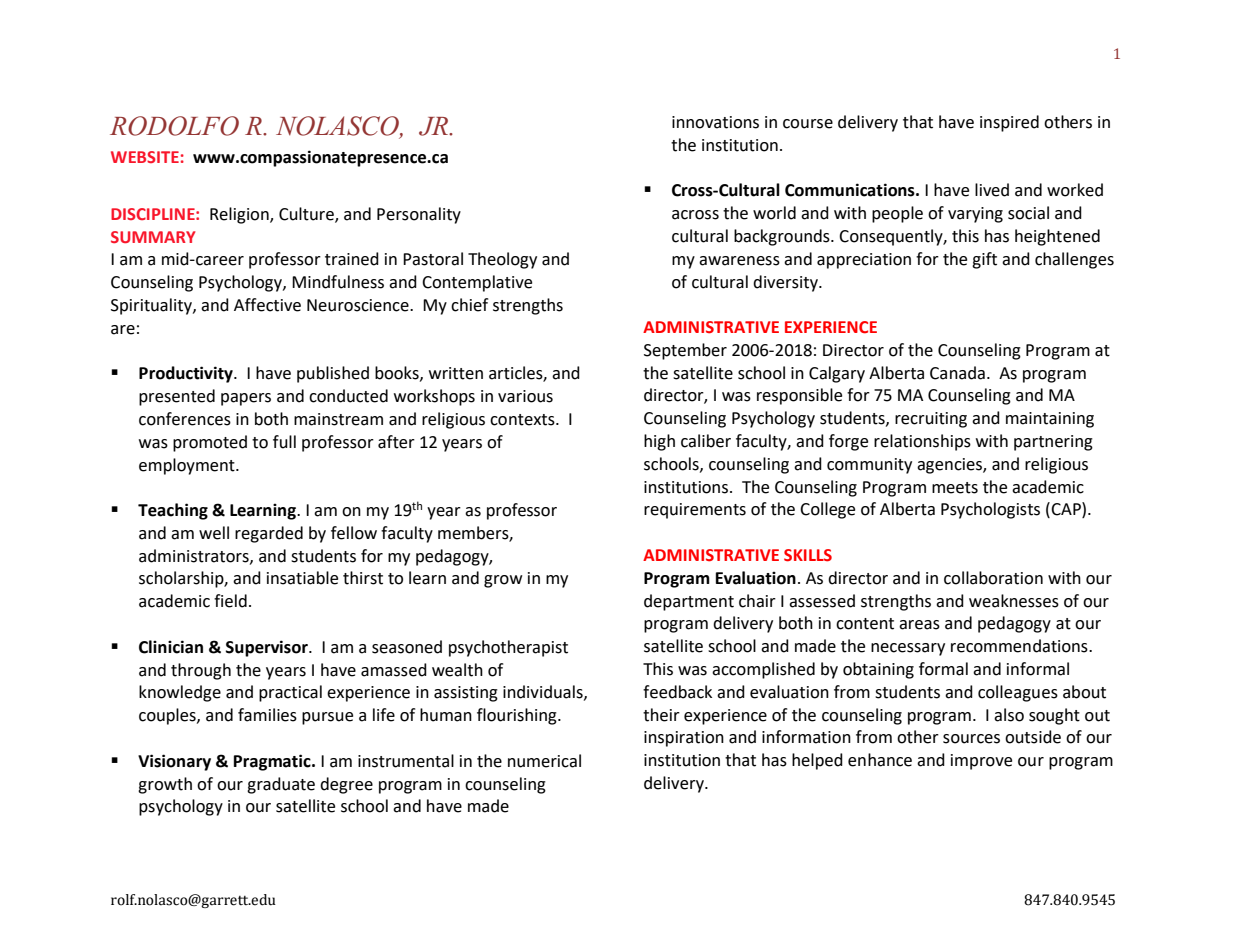  I want to click on department, so click(689, 602).
